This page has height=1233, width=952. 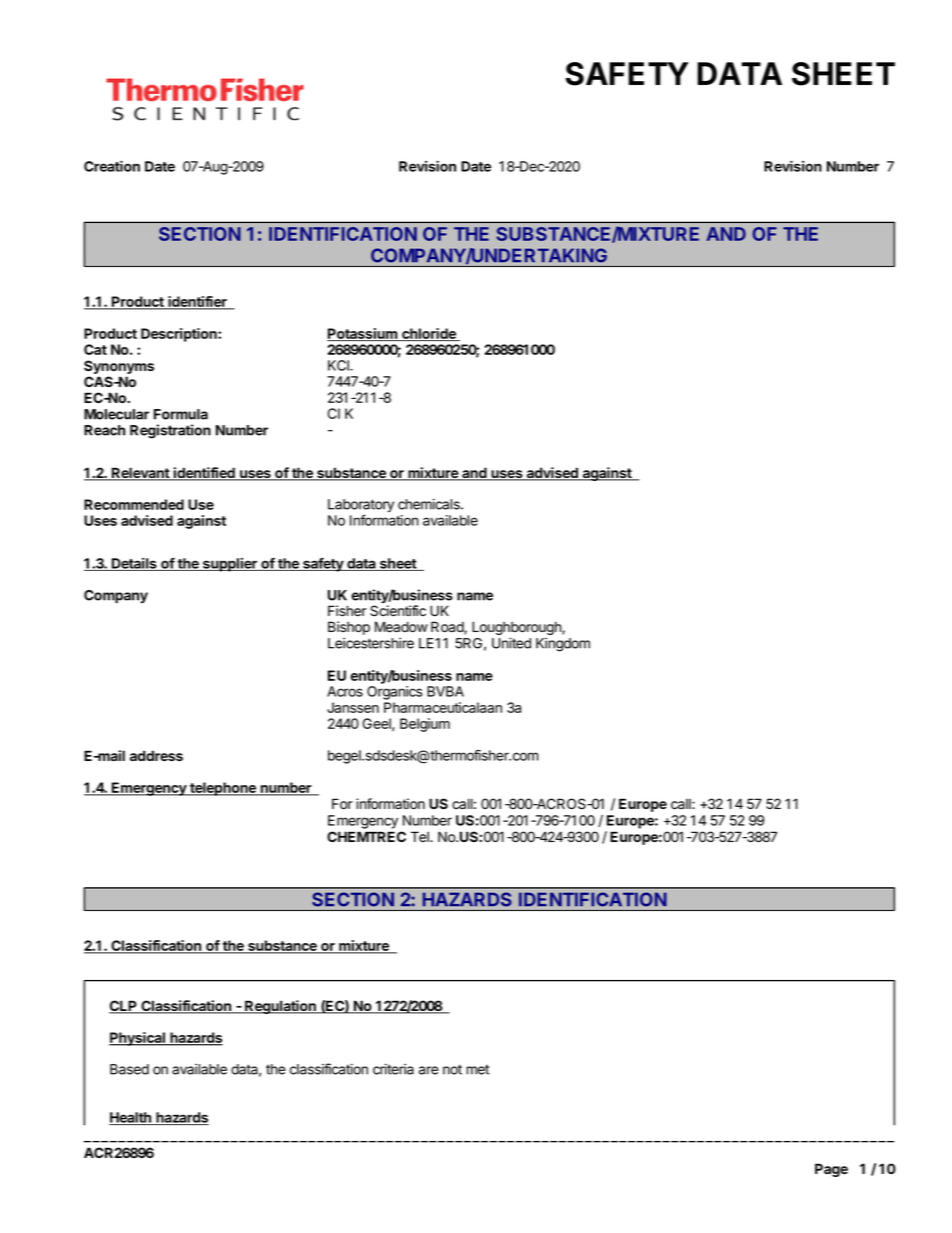 I want to click on Potassium, so click(x=363, y=334).
